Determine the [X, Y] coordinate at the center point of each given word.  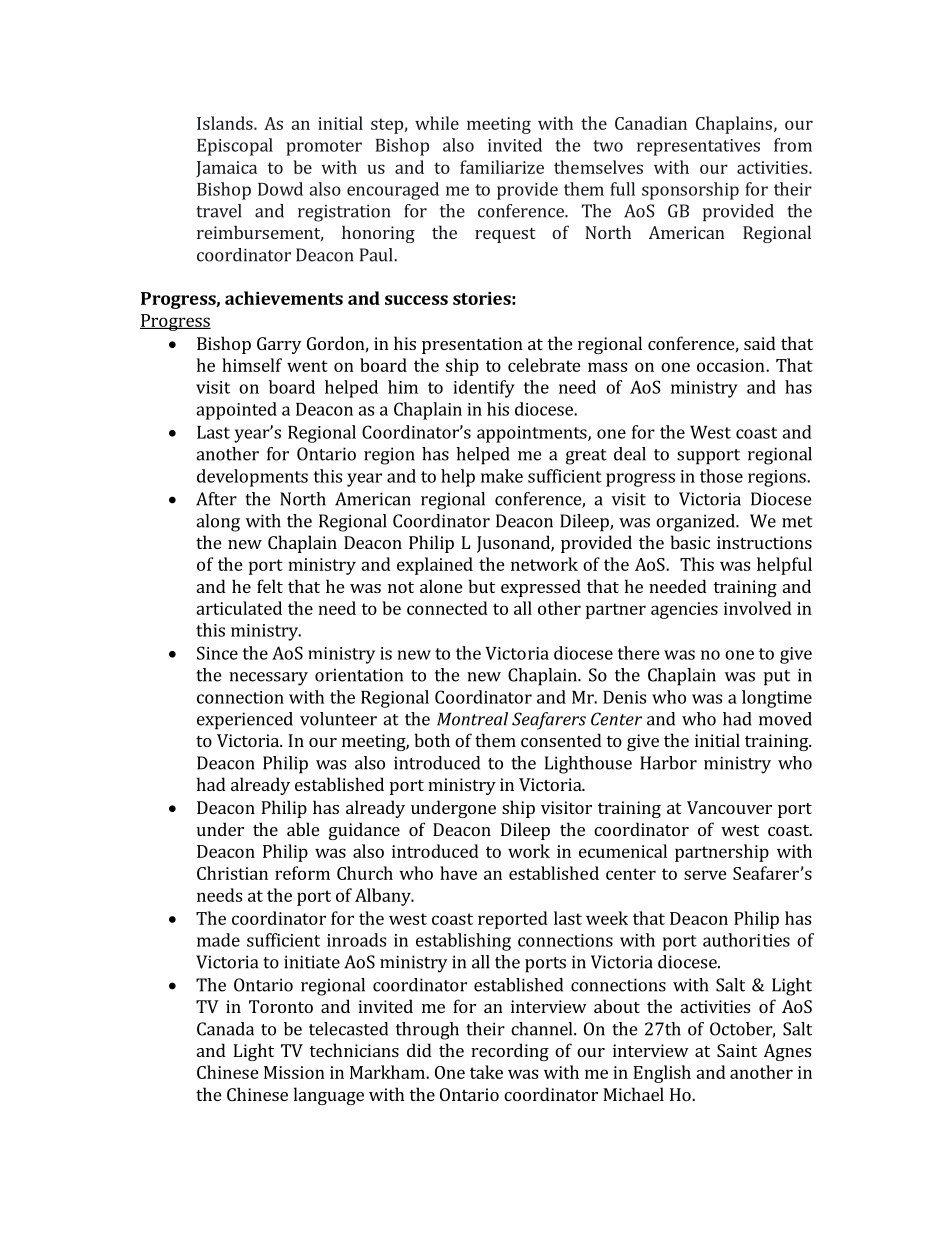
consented [561, 740]
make [502, 476]
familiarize [502, 167]
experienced [245, 721]
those [721, 476]
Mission [294, 1072]
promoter [324, 148]
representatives [698, 147]
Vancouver [729, 807]
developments [252, 478]
